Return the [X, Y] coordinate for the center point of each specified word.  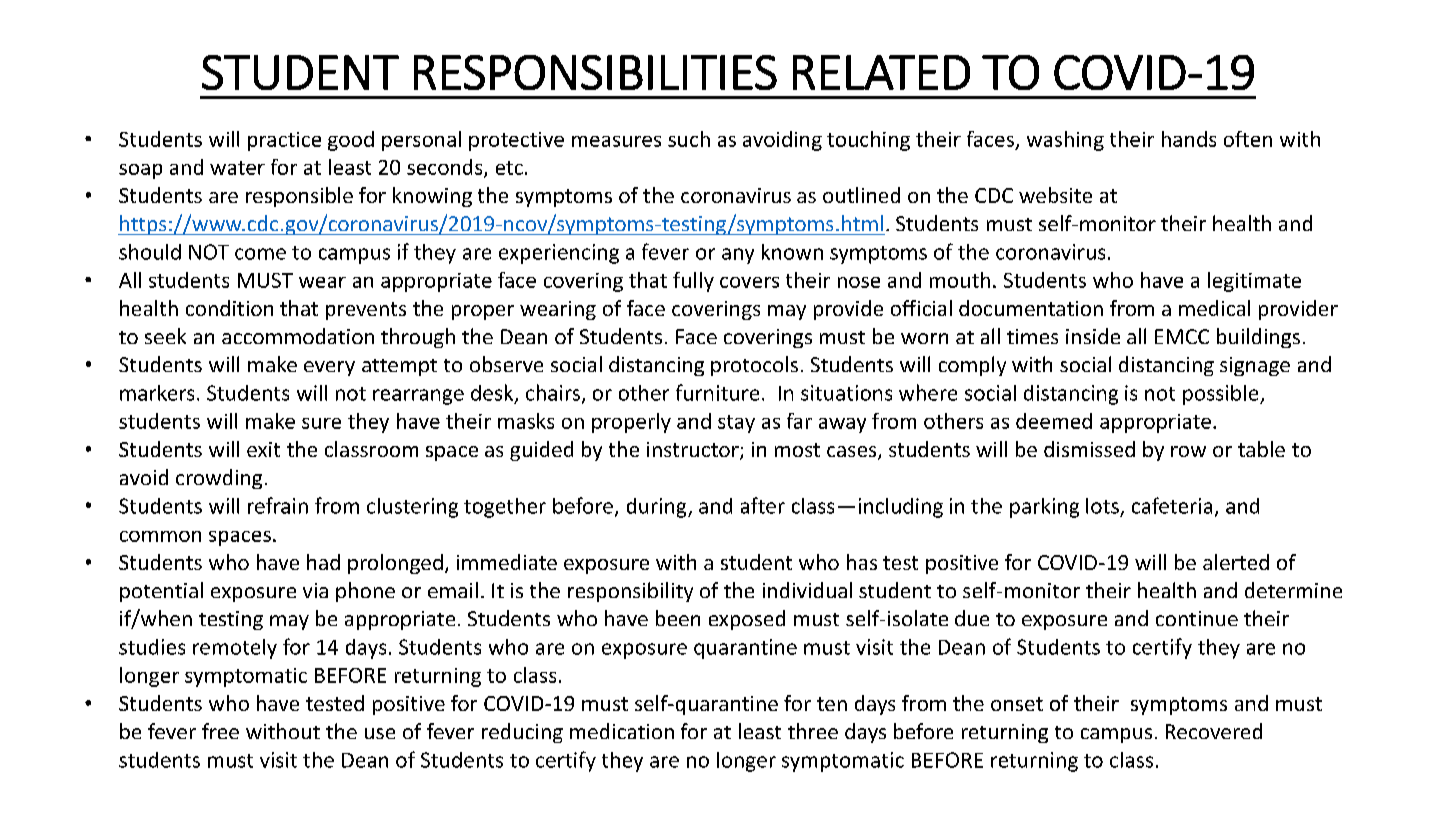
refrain [278, 505]
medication [622, 731]
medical [1214, 308]
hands [1189, 139]
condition [229, 308]
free [220, 731]
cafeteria [1172, 505]
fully [693, 282]
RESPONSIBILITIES [595, 72]
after [763, 505]
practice [284, 141]
